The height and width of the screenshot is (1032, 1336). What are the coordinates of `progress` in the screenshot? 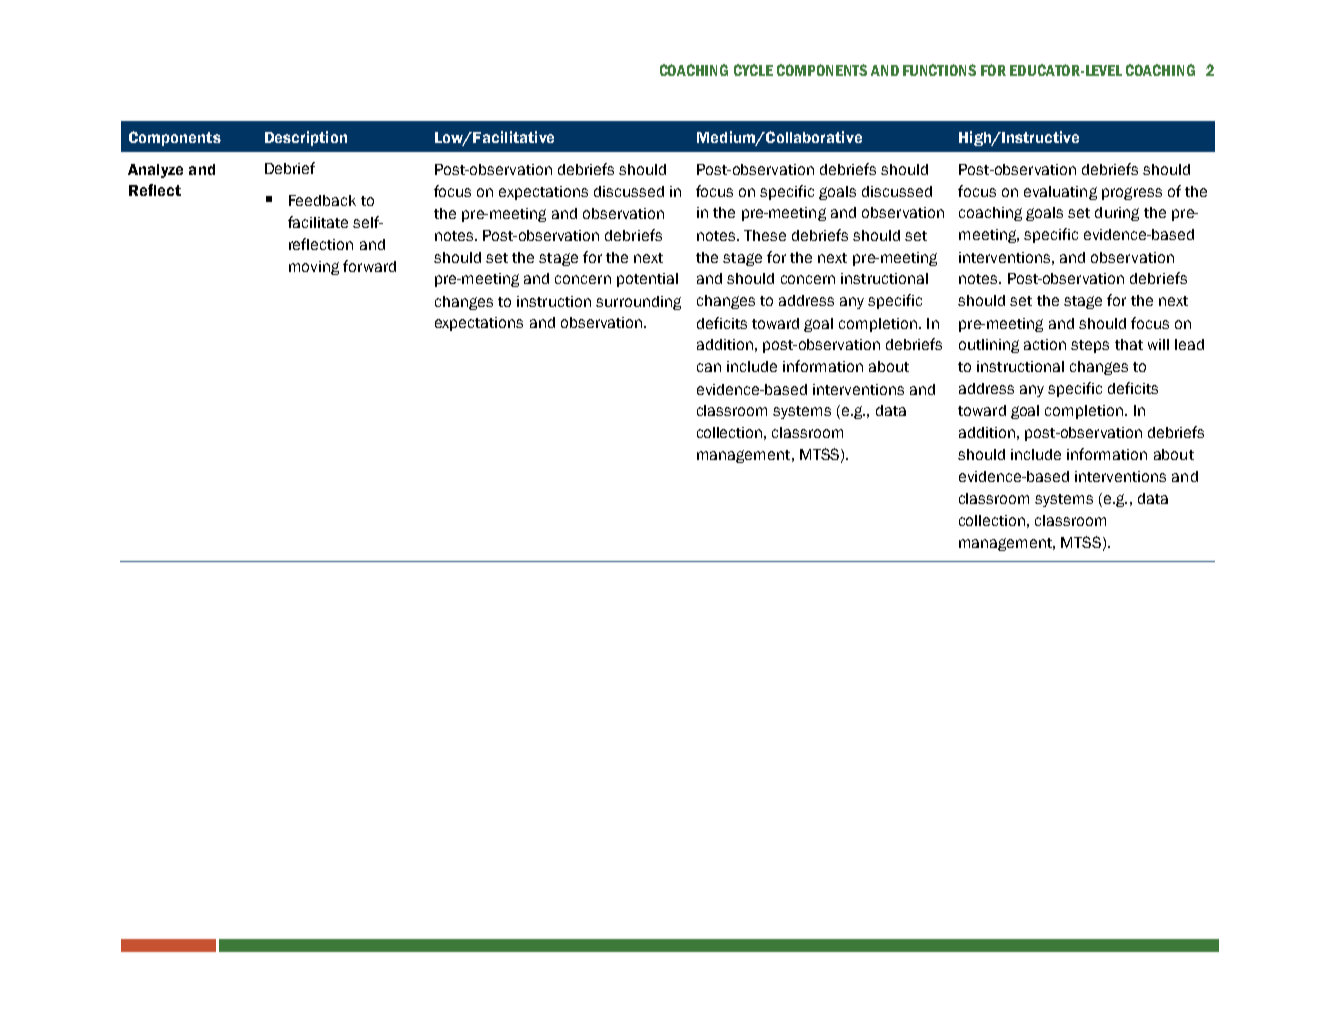 It's located at (1132, 193).
